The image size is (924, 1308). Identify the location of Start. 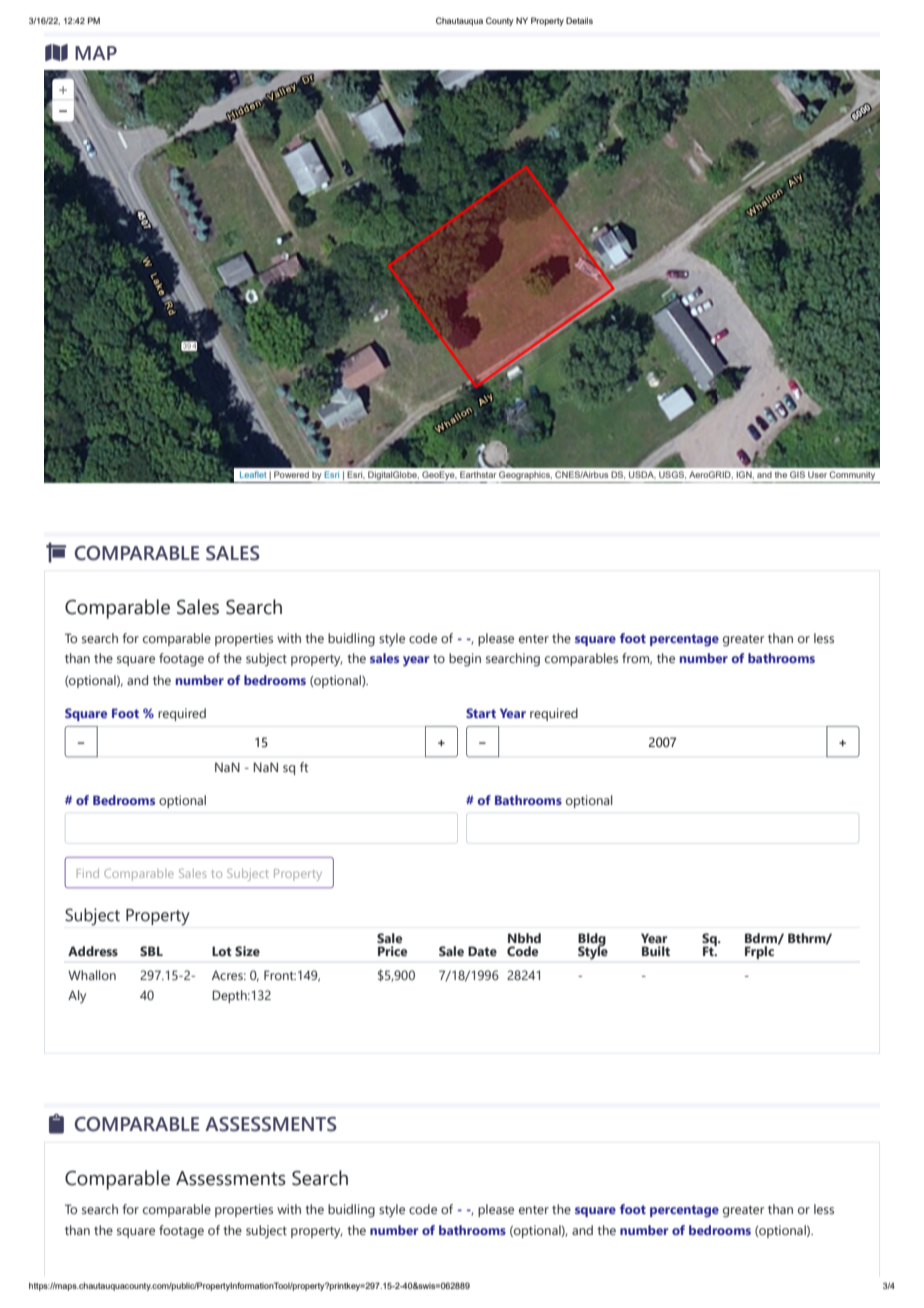
(481, 713).
